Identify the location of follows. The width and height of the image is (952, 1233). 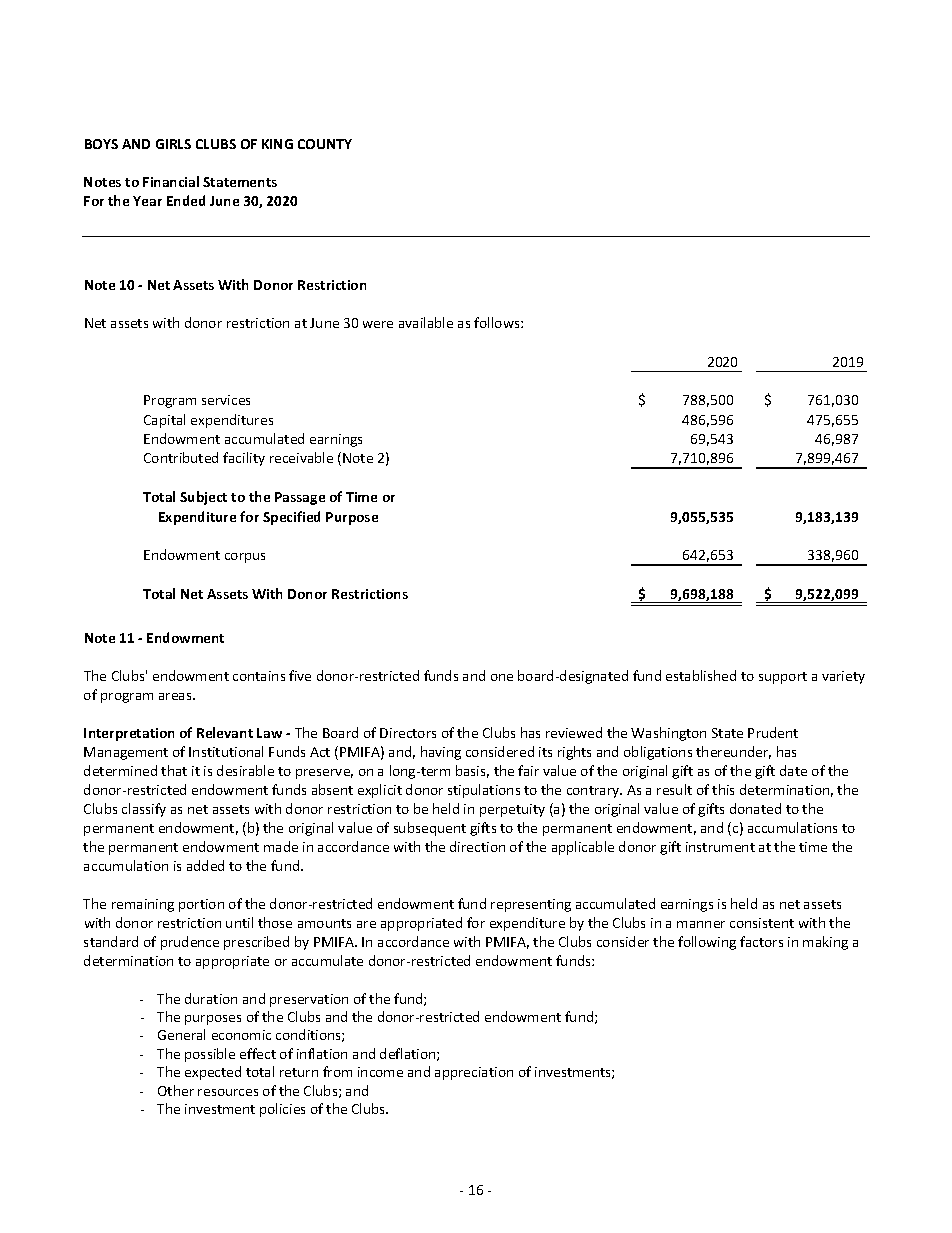
(498, 322).
